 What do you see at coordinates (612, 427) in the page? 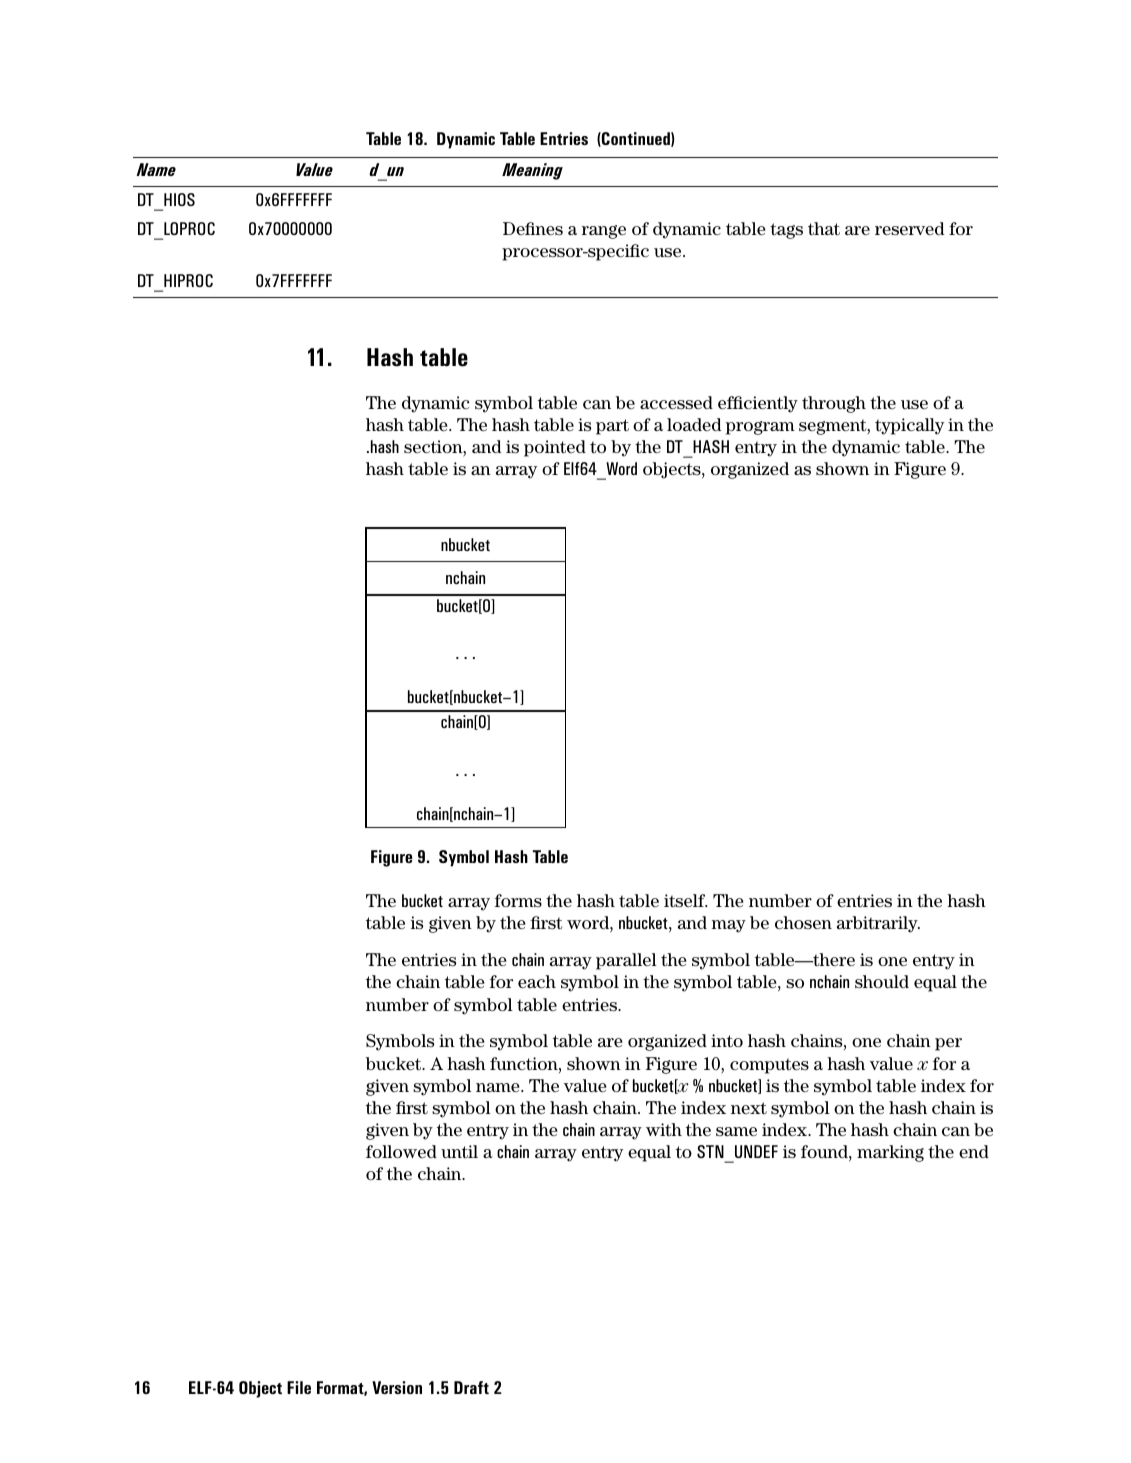
I see `part` at bounding box center [612, 427].
